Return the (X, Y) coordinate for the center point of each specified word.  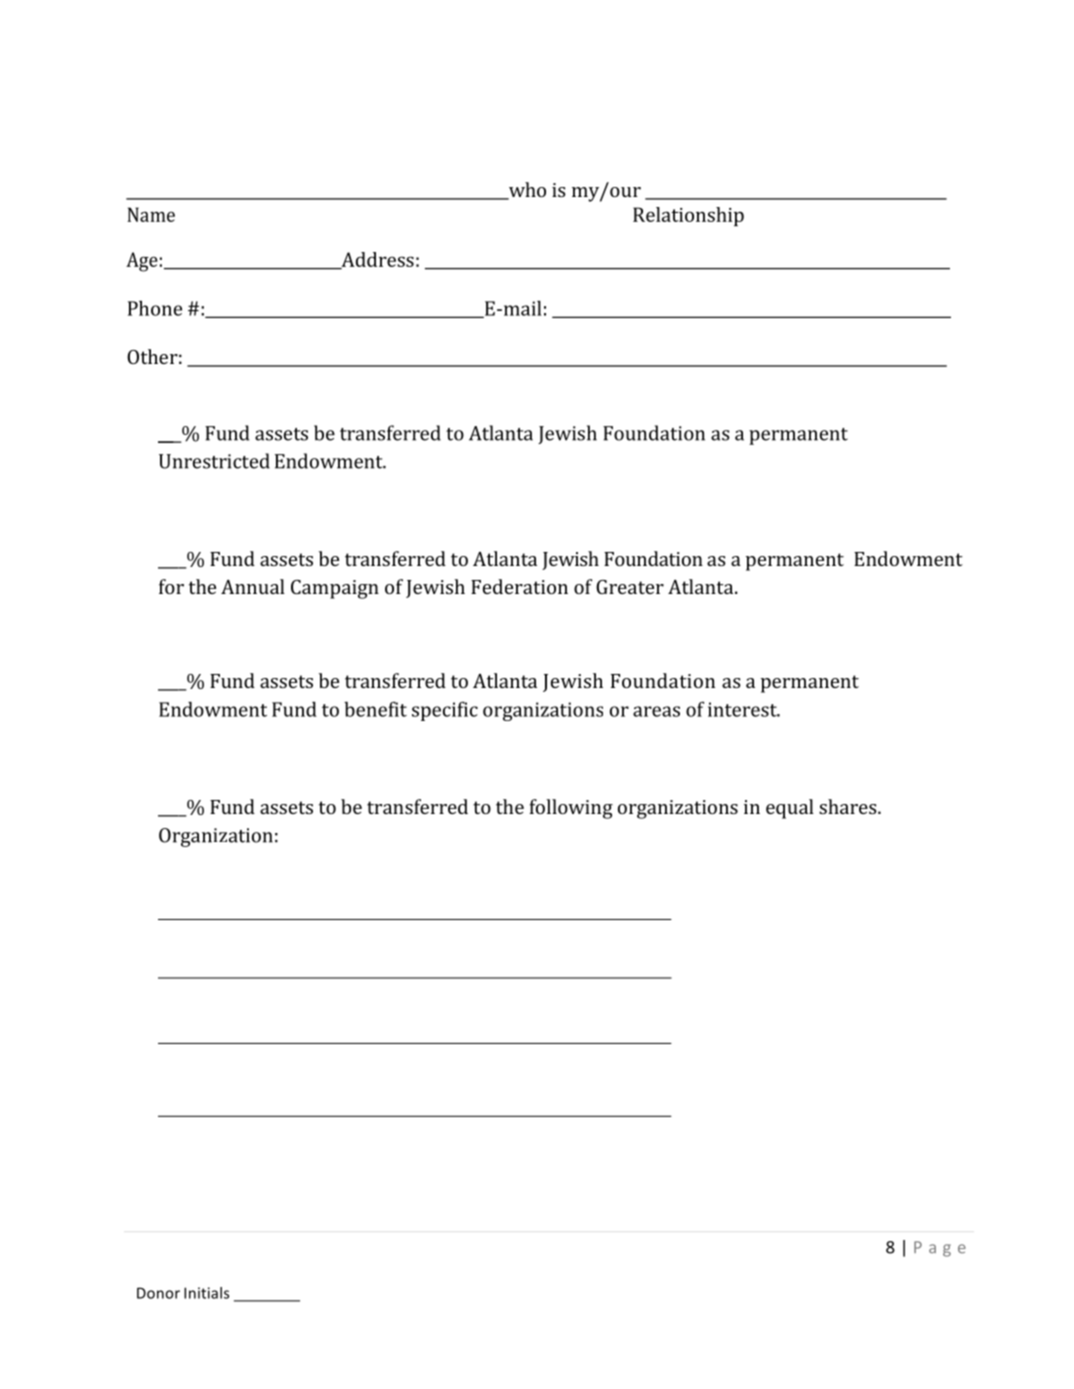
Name (151, 214)
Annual (253, 586)
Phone (155, 308)
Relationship (688, 216)
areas (656, 711)
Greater (630, 587)
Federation (519, 586)
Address (376, 260)
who (526, 191)
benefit (375, 709)
